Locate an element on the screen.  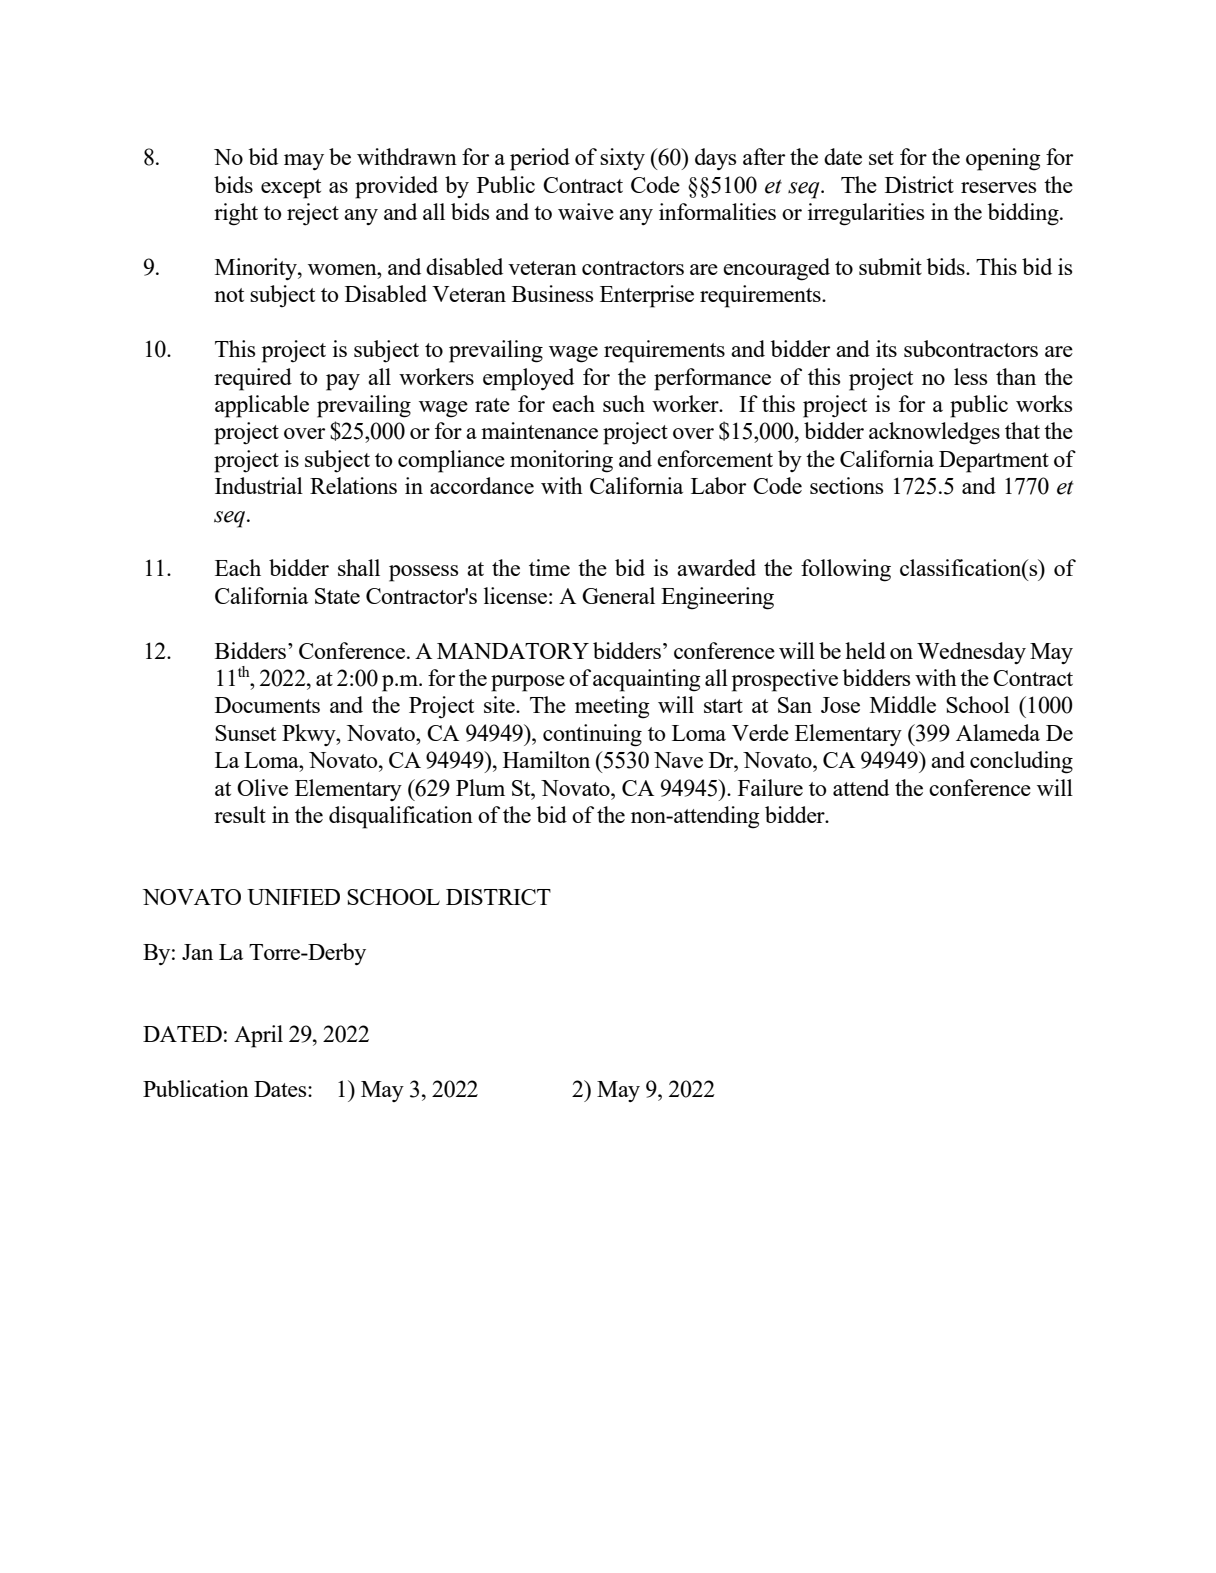
Alameda is located at coordinates (998, 732).
